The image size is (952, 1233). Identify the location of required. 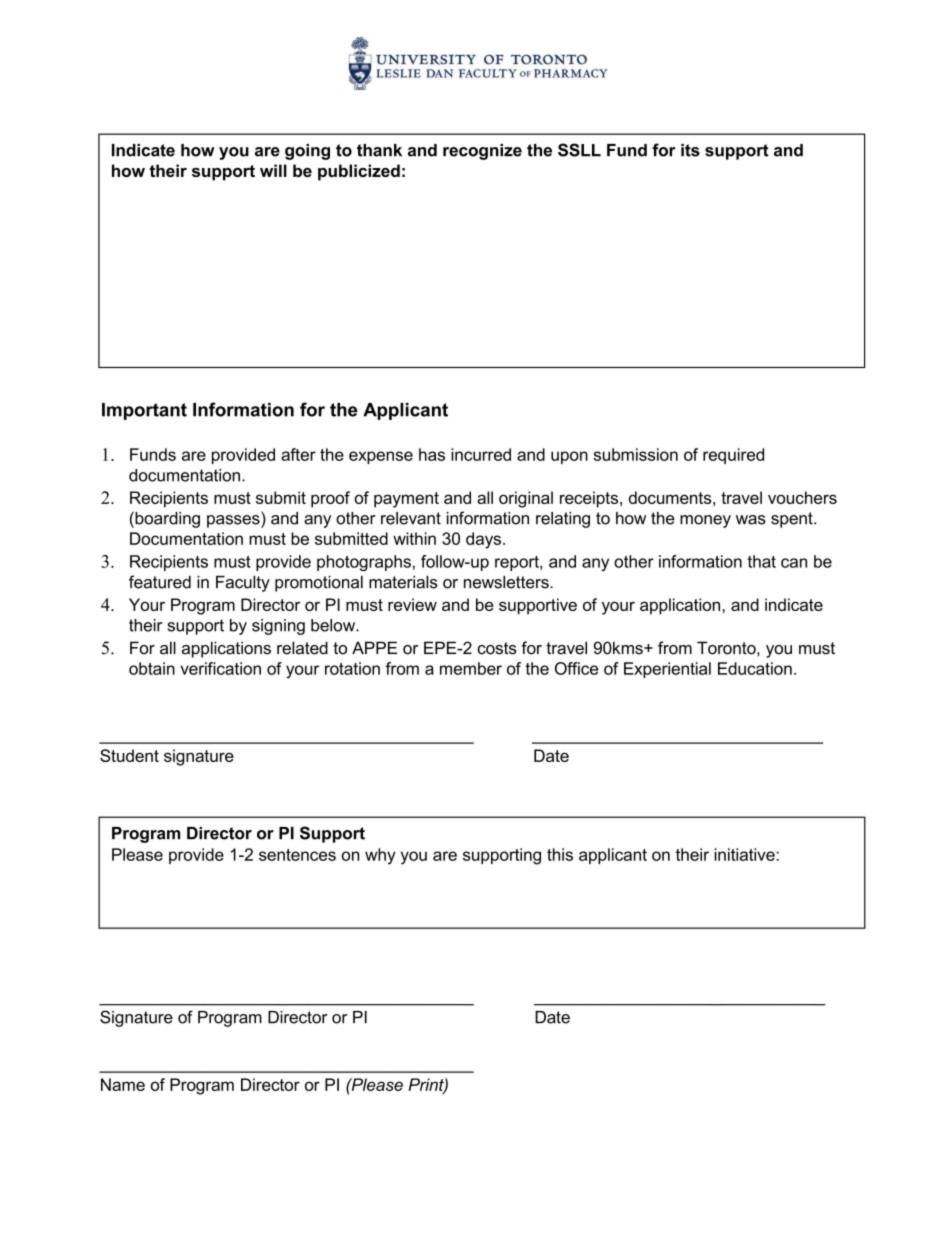
(733, 456).
